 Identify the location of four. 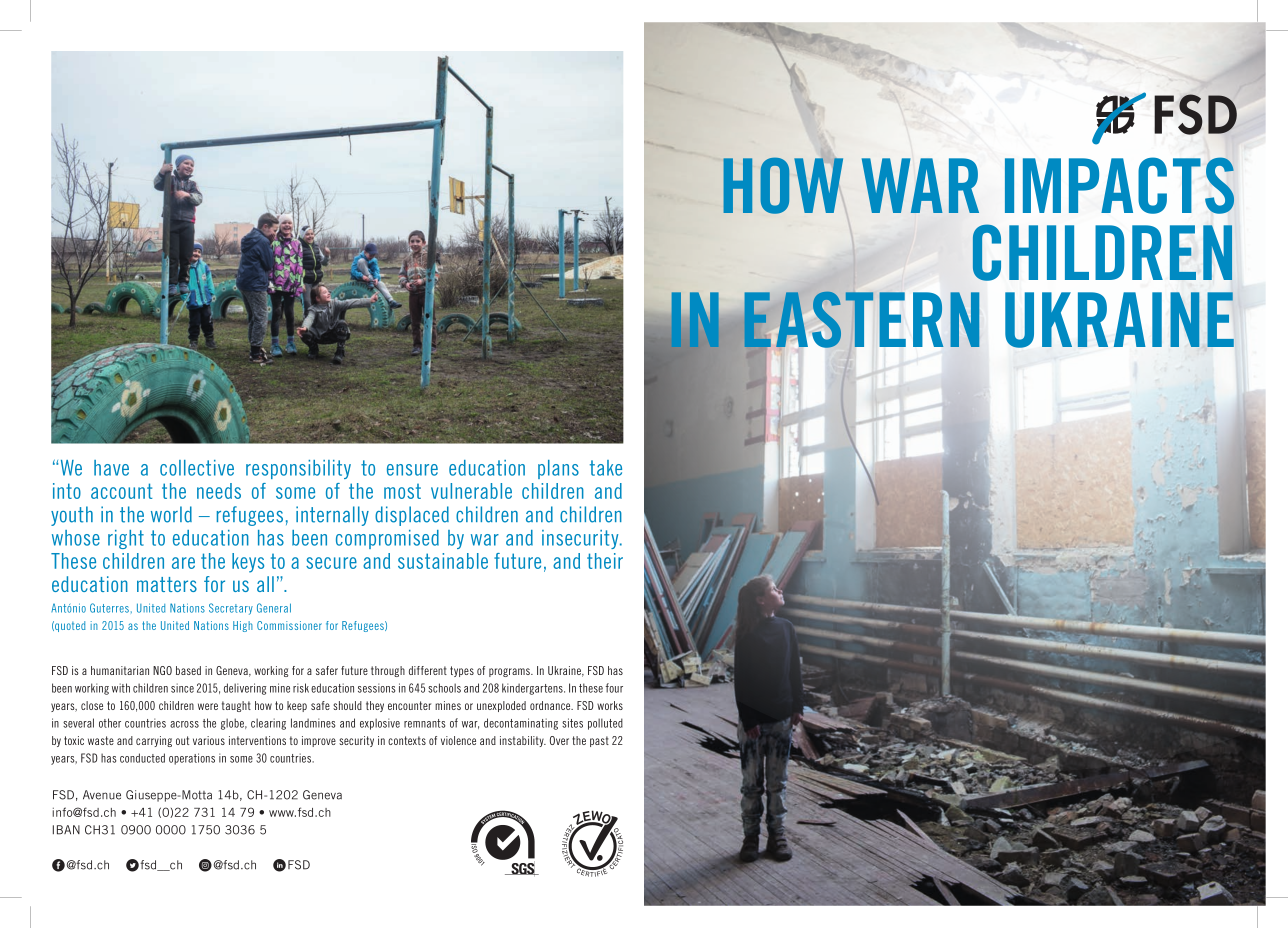
(614, 688).
